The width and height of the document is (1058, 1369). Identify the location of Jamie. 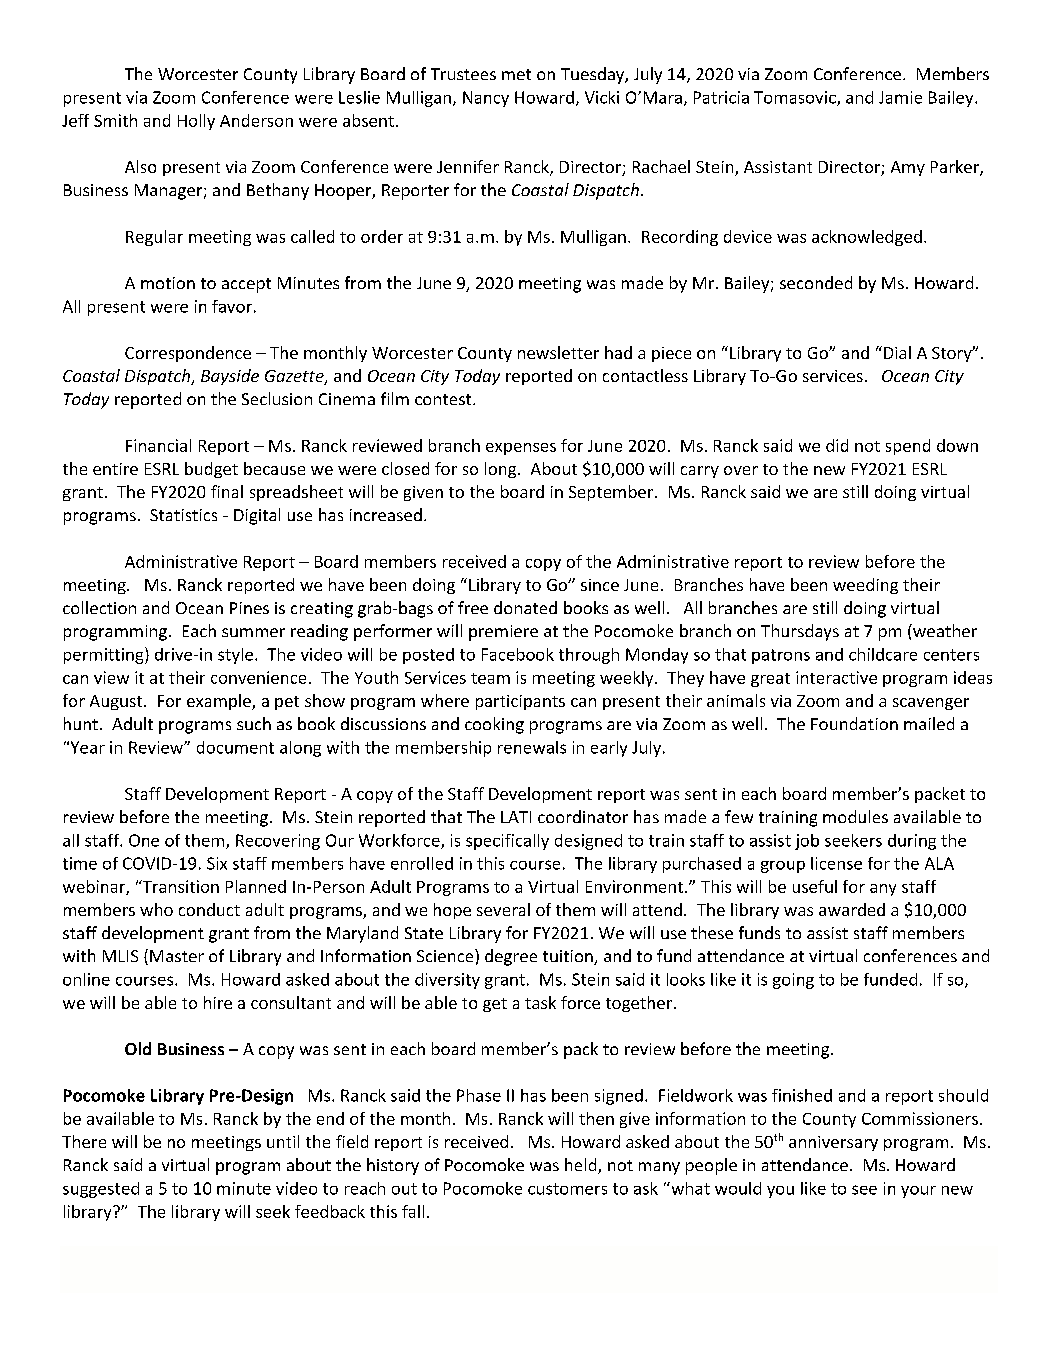
(900, 97).
